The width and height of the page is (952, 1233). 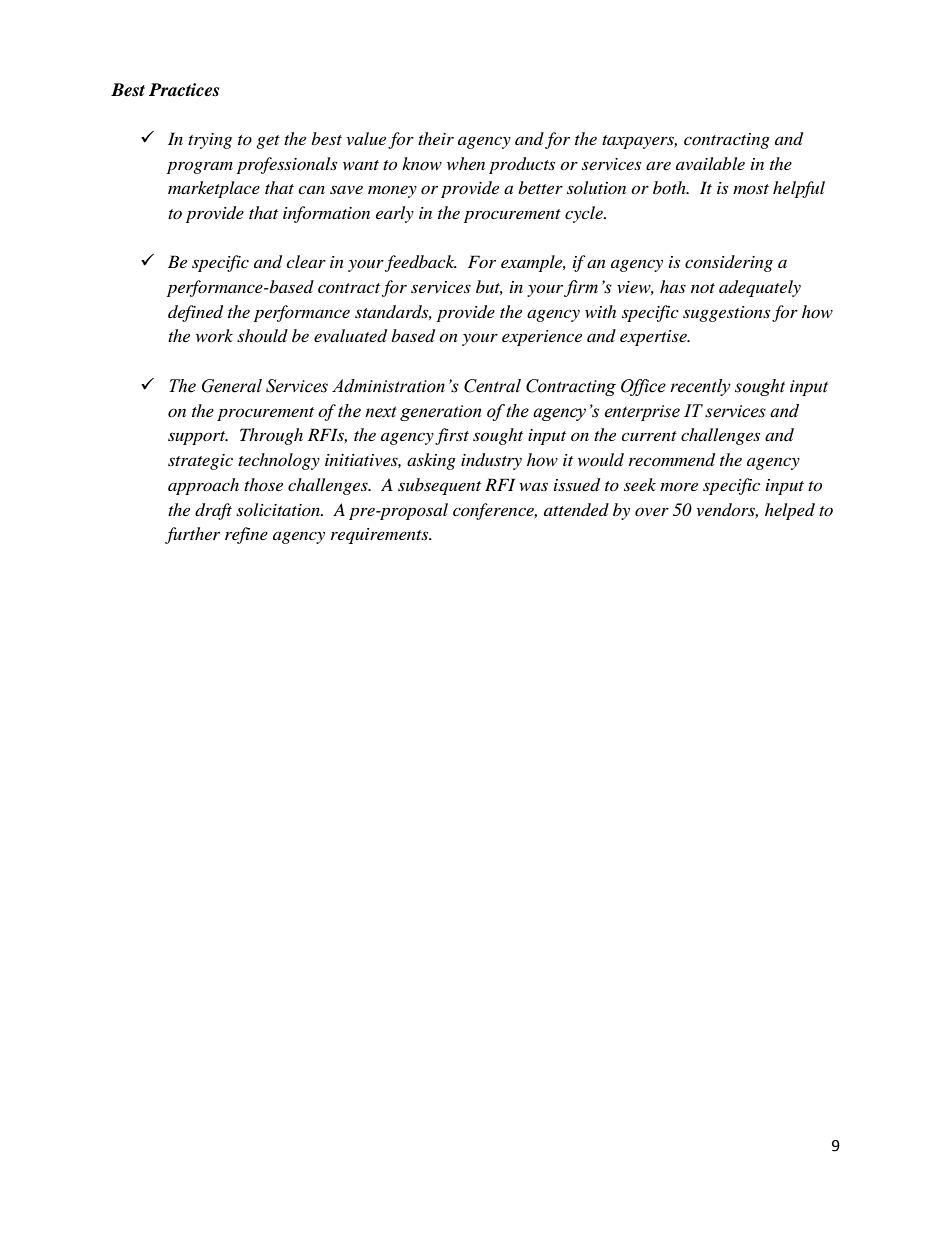 What do you see at coordinates (436, 138) in the page?
I see `their` at bounding box center [436, 138].
